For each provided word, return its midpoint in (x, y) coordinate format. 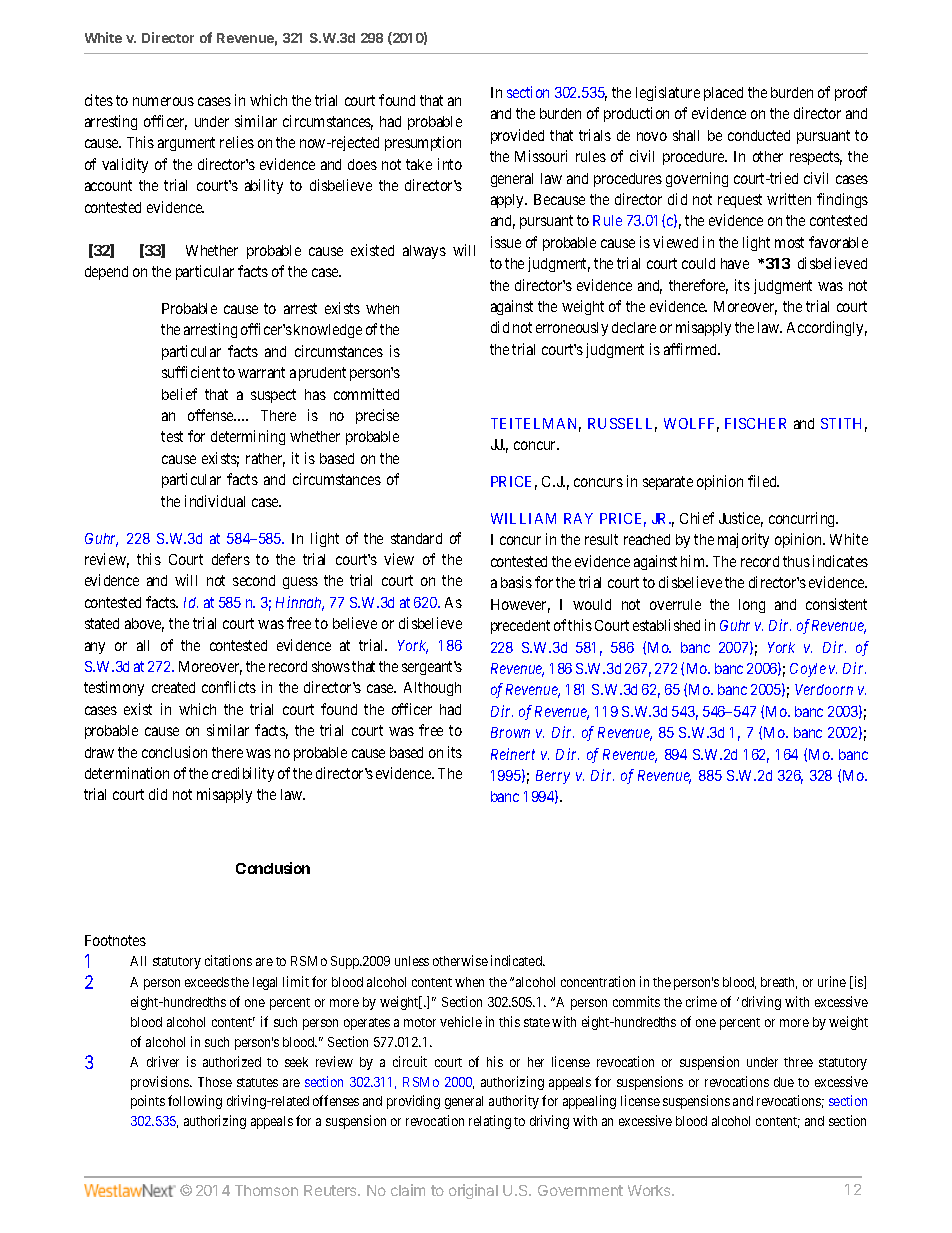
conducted (759, 135)
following (195, 1102)
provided (517, 136)
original (473, 1191)
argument (186, 144)
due (784, 1082)
